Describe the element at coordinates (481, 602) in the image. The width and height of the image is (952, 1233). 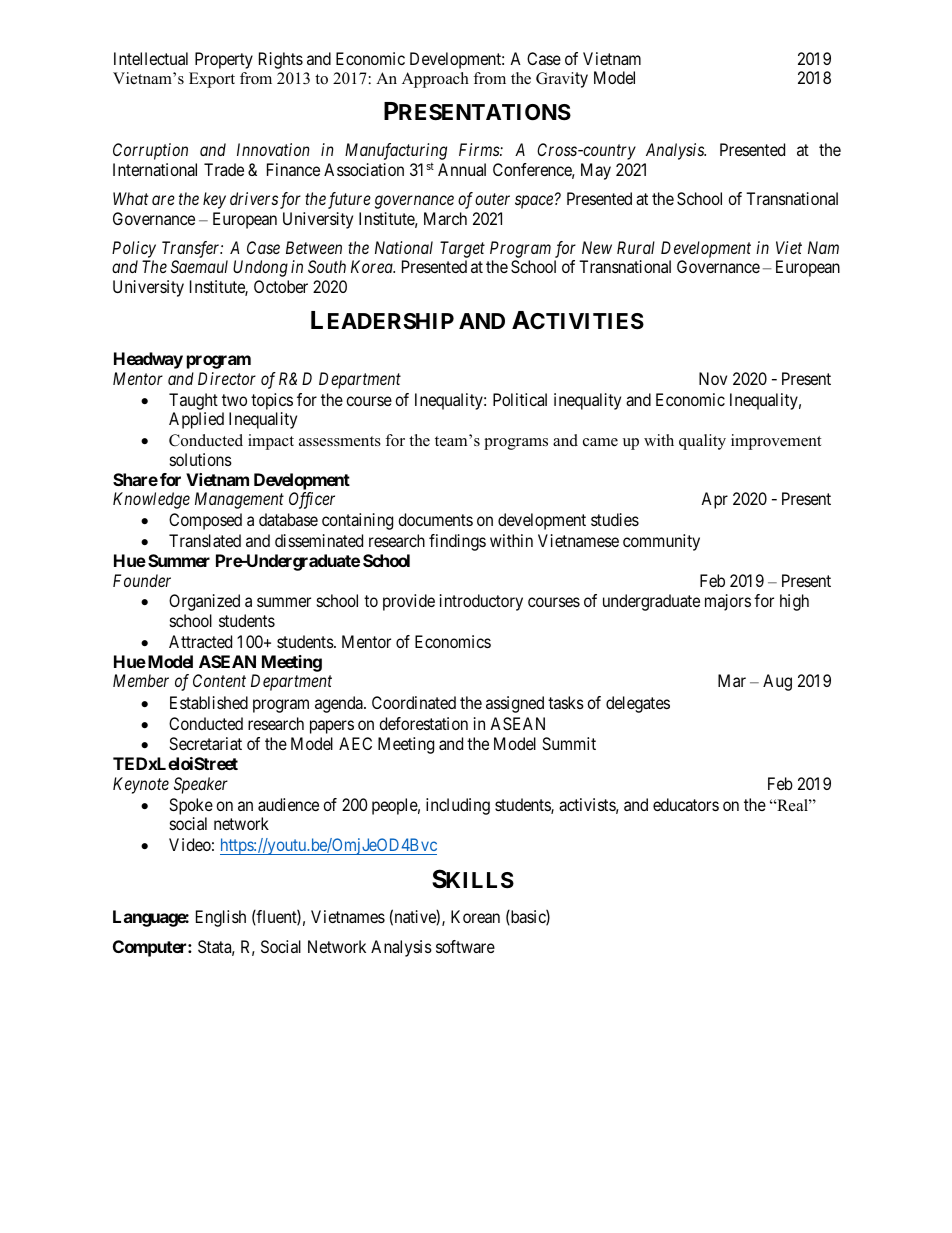
I see `introductory` at that location.
